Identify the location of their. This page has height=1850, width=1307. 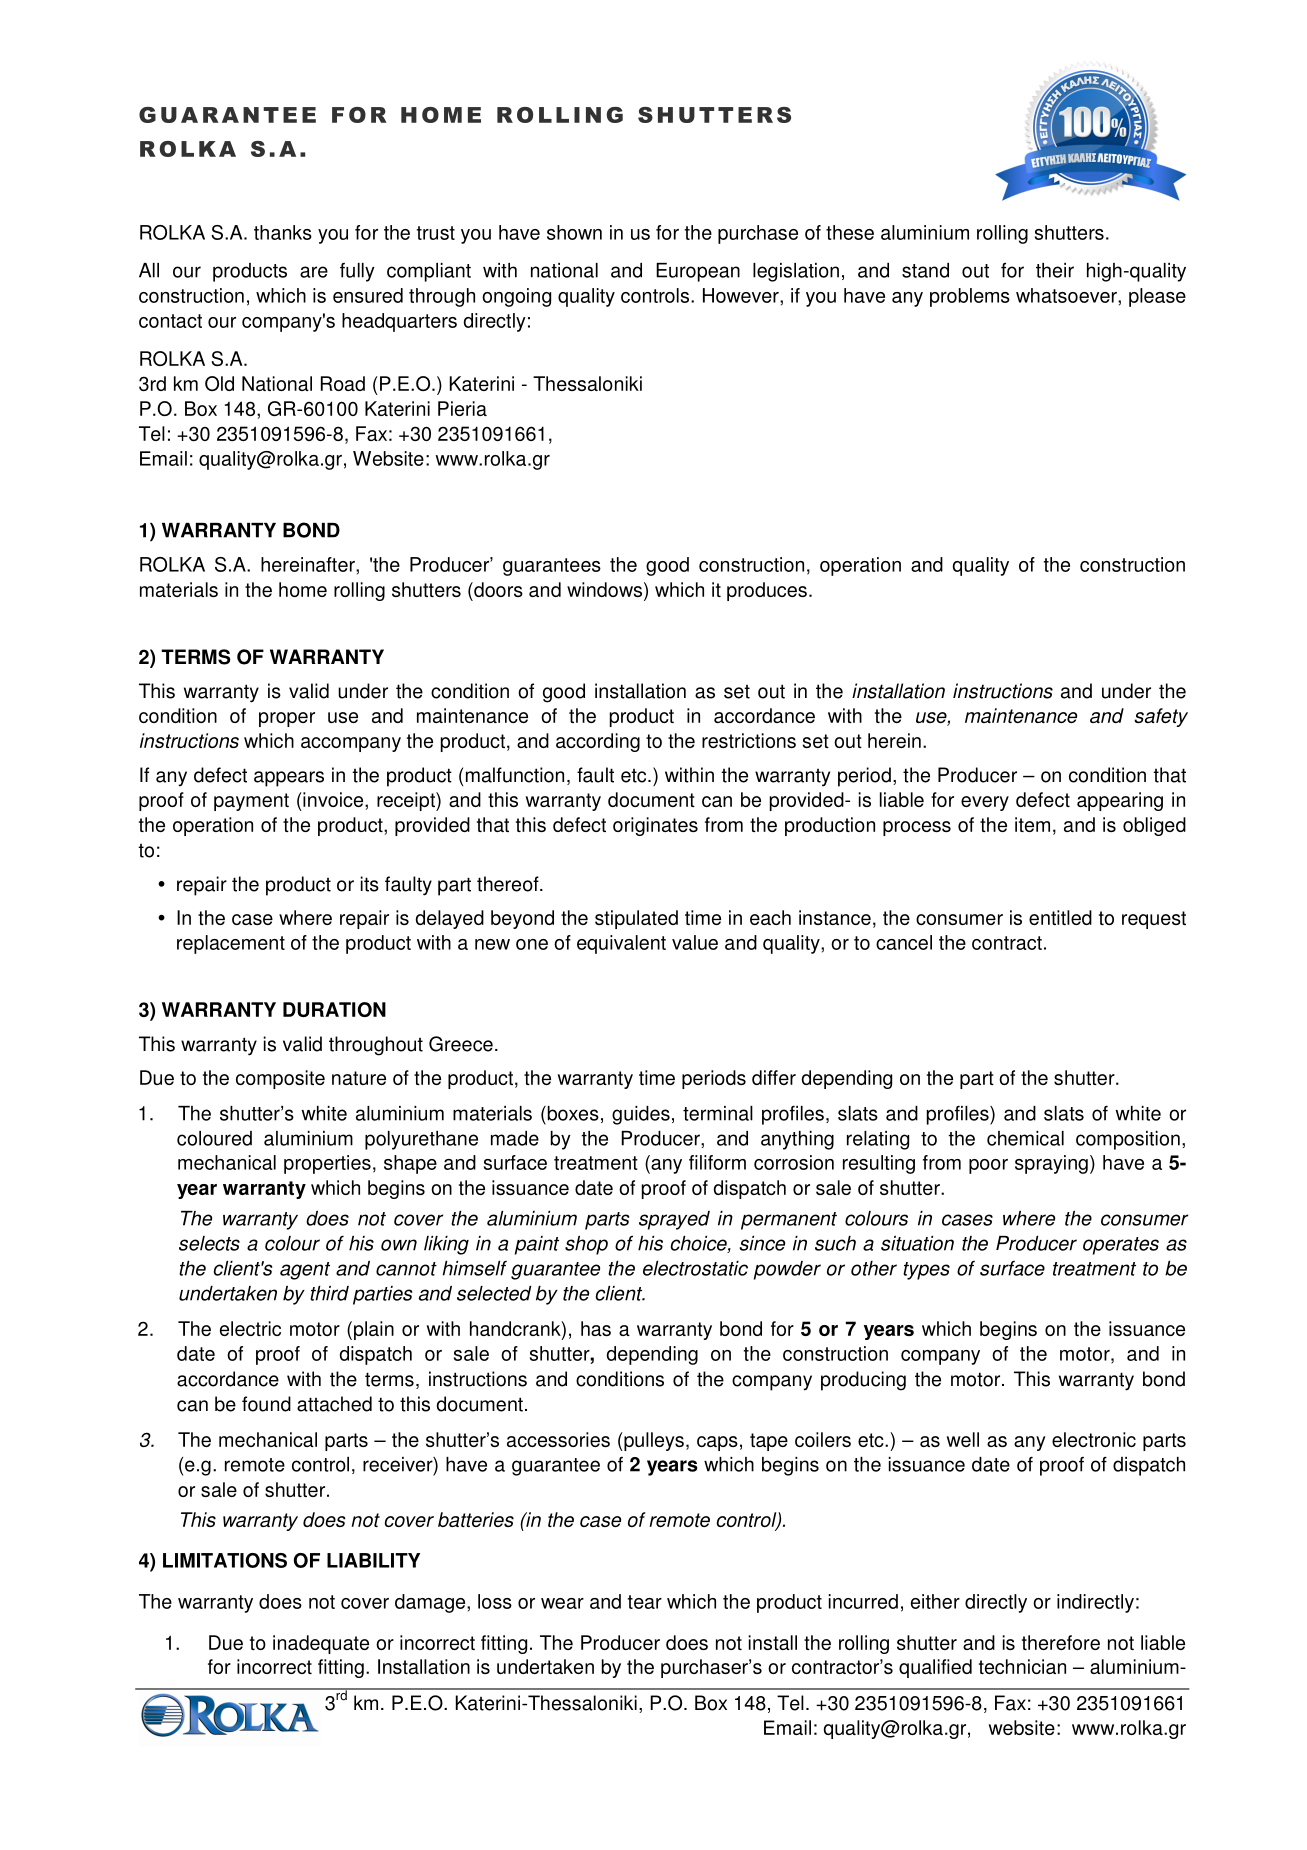
(1055, 270).
